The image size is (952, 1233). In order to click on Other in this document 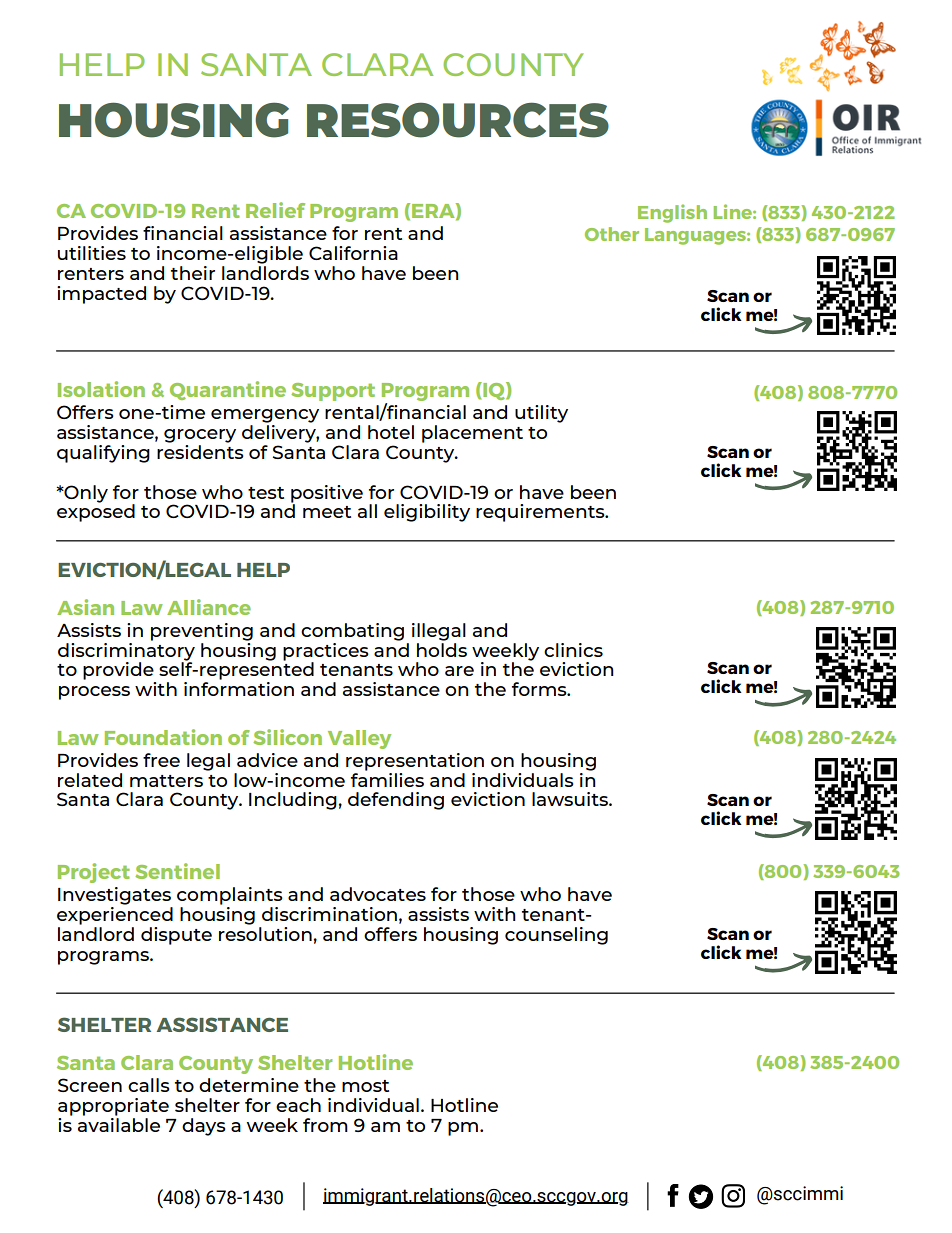, I will do `click(612, 234)`.
